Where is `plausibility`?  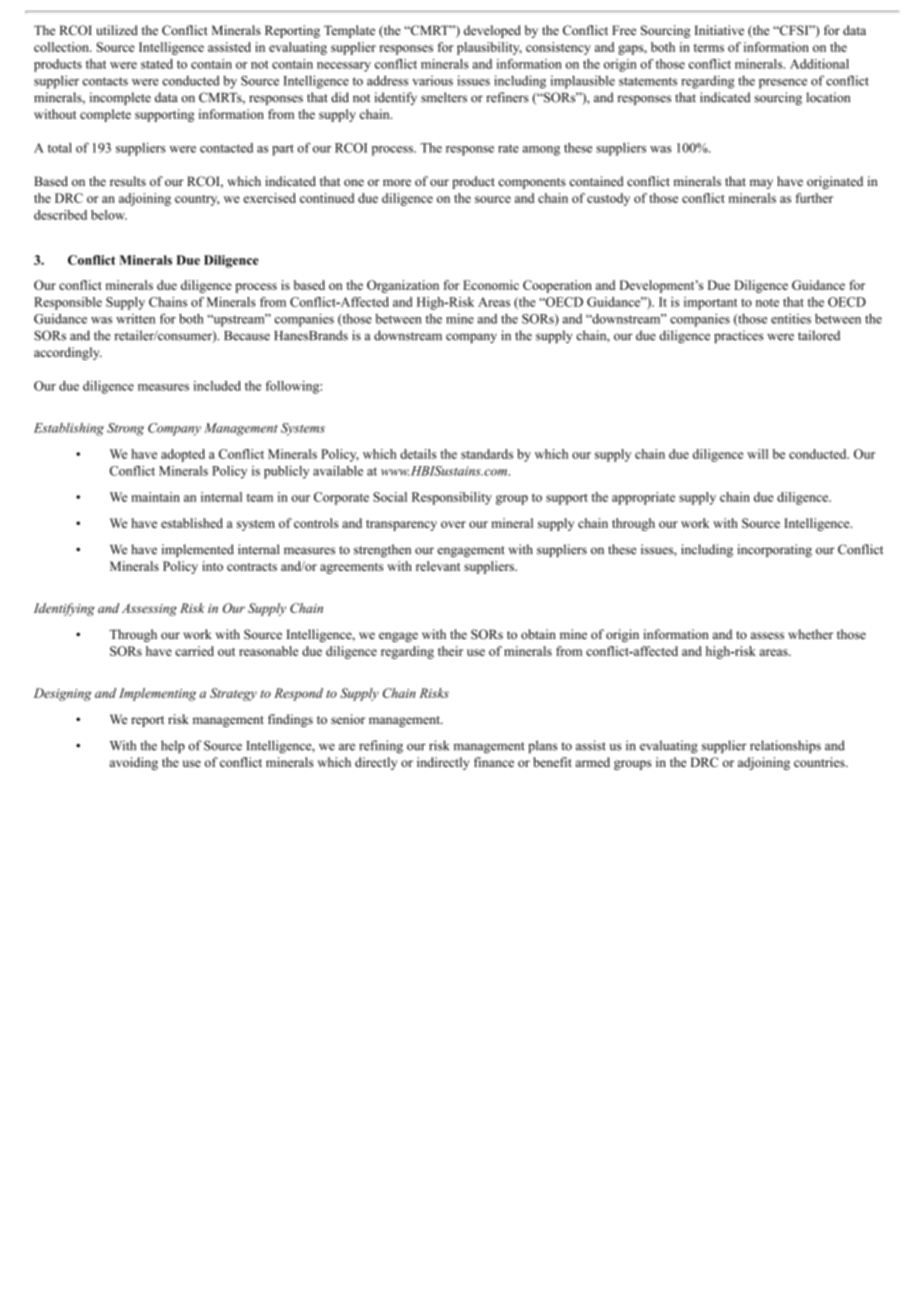 plausibility is located at coordinates (489, 48).
